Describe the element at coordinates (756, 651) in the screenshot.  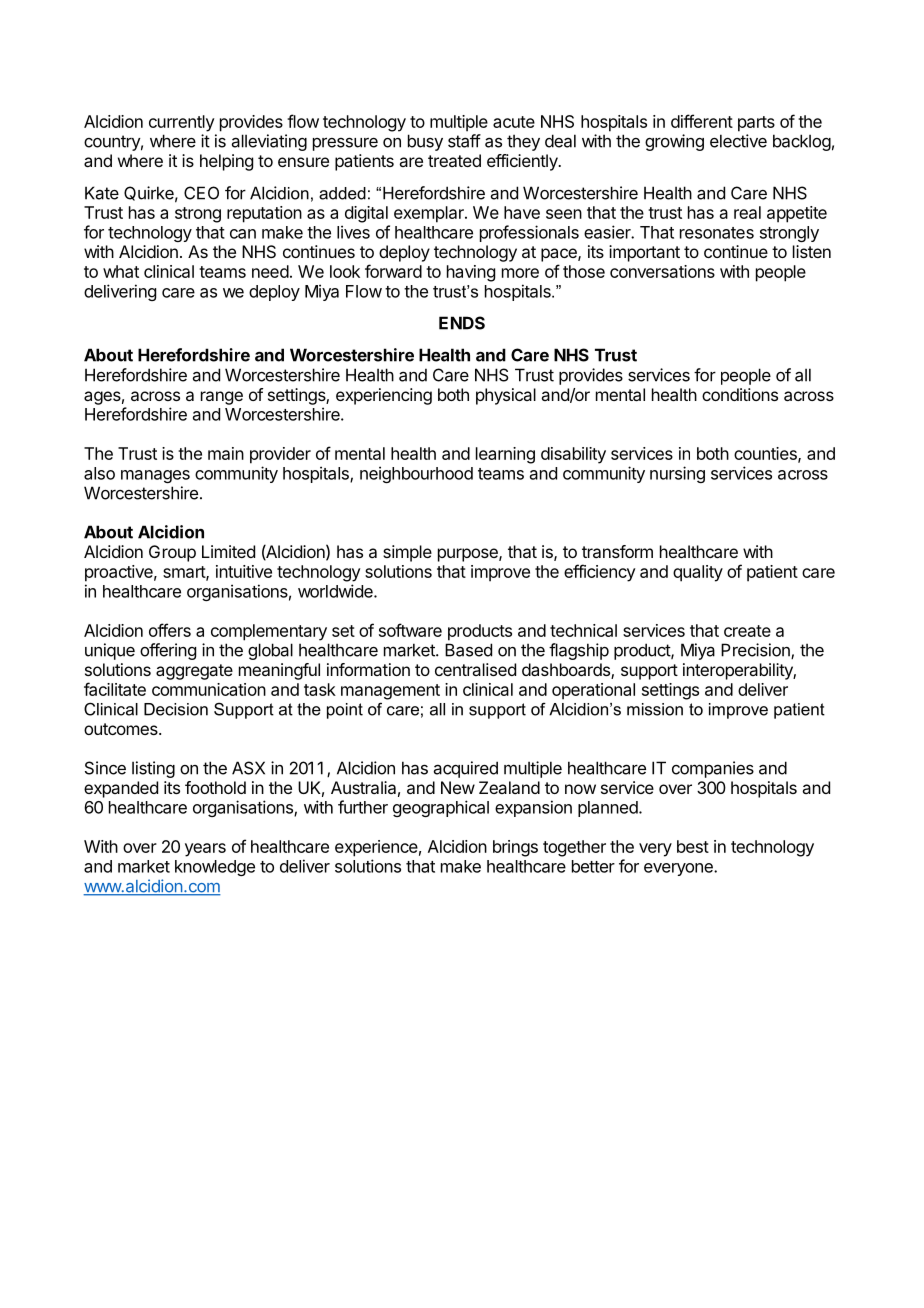
I see `Precision` at that location.
